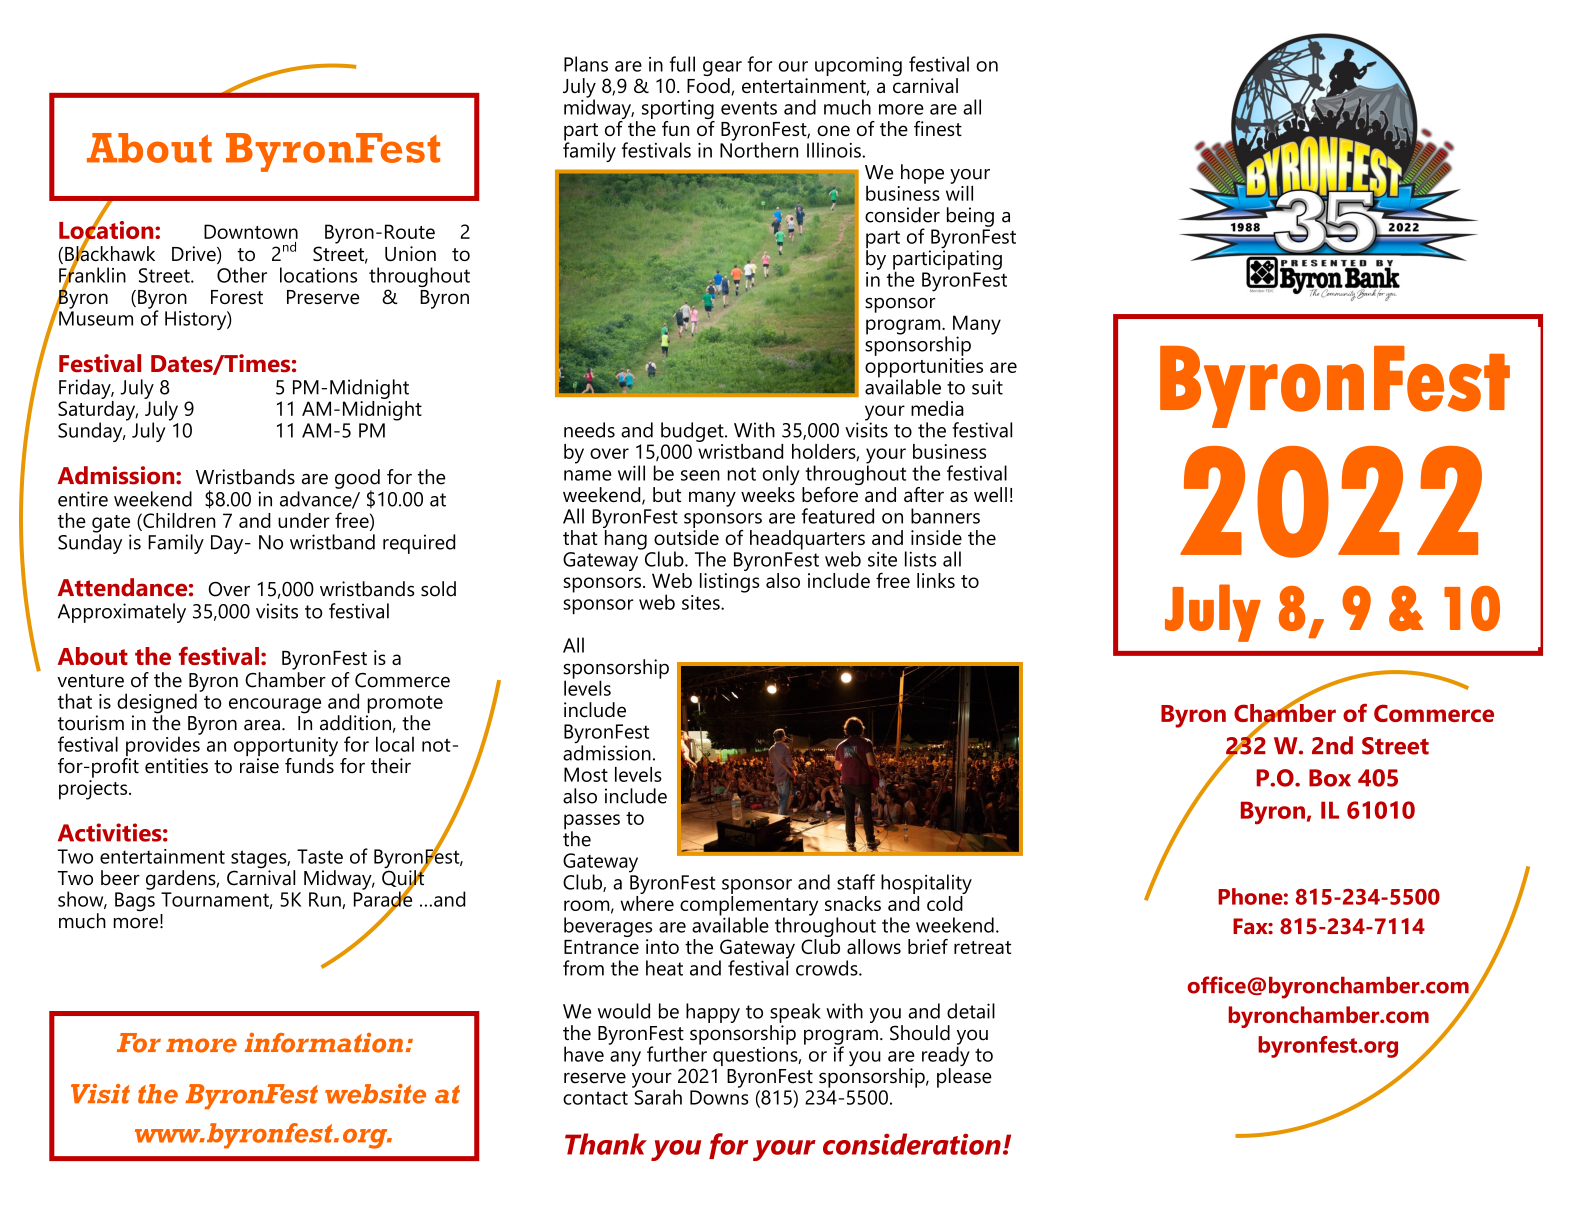  What do you see at coordinates (251, 231) in the image?
I see `Downtown` at bounding box center [251, 231].
